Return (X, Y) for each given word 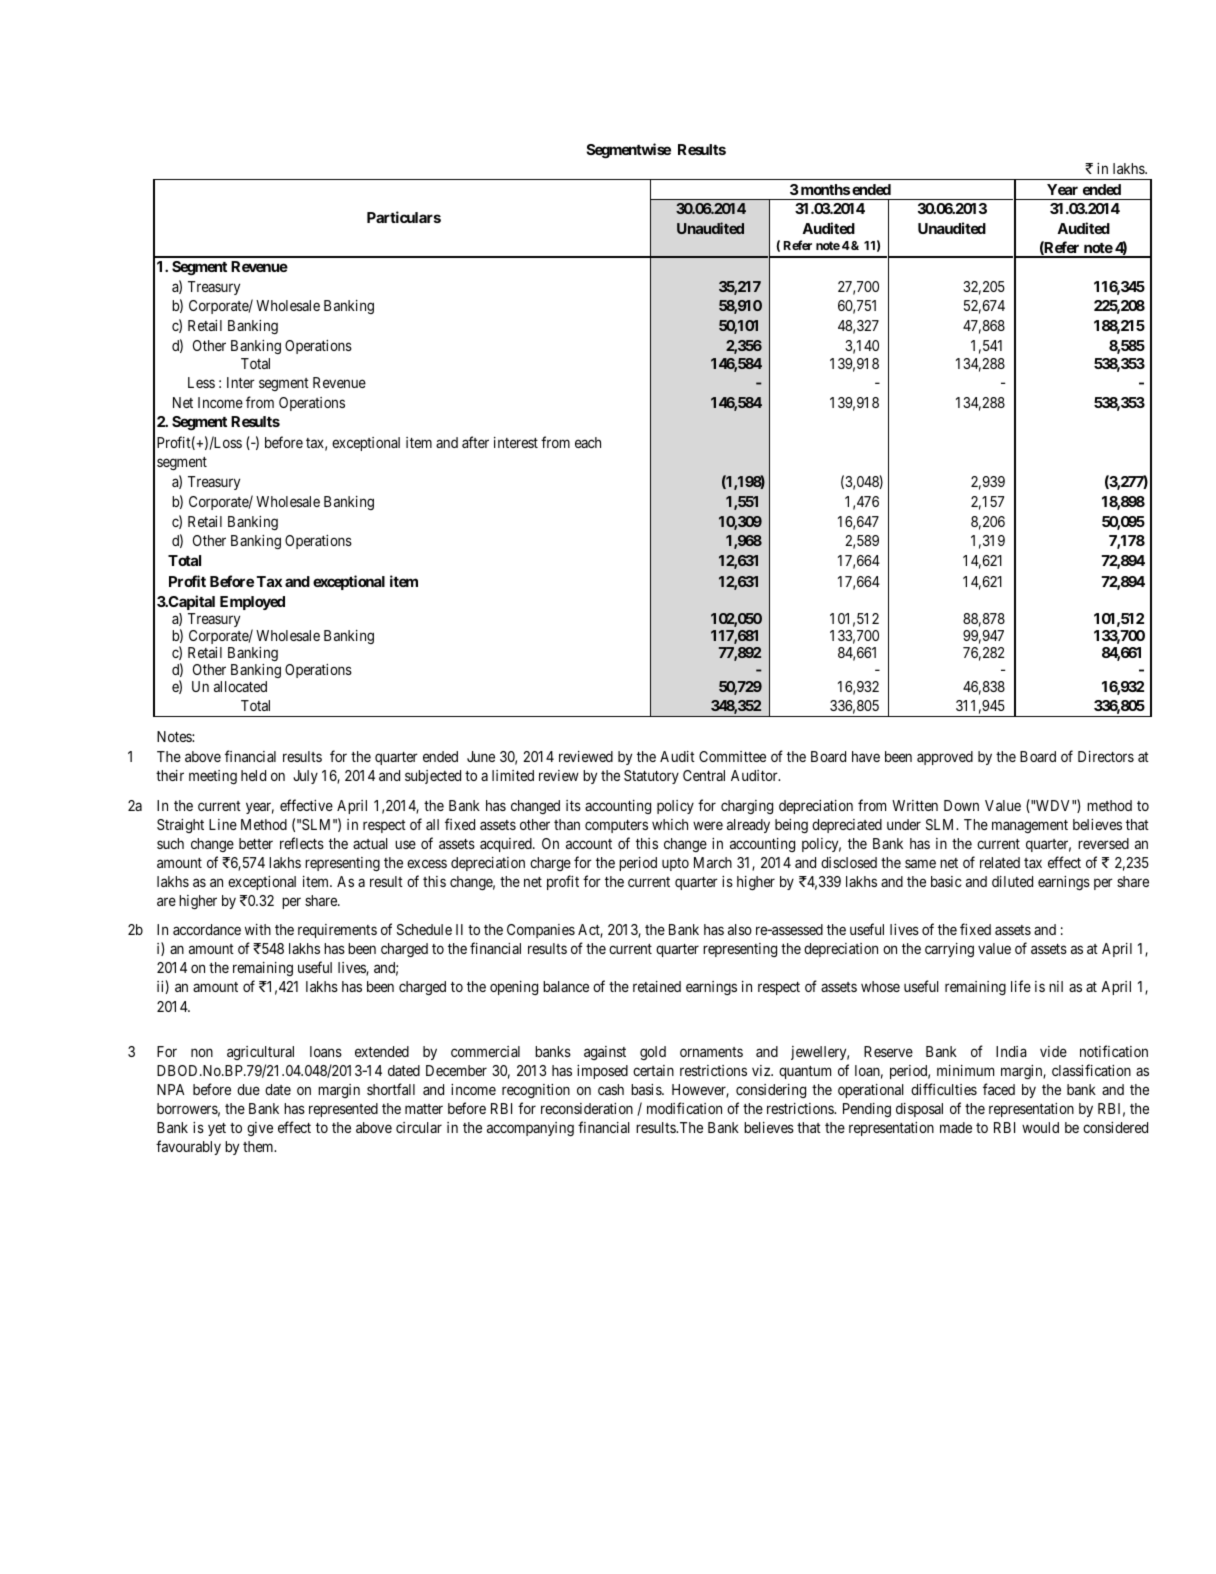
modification (684, 1108)
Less (201, 382)
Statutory (651, 777)
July (305, 777)
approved (945, 758)
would (1040, 1127)
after (475, 442)
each (588, 442)
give (260, 1129)
